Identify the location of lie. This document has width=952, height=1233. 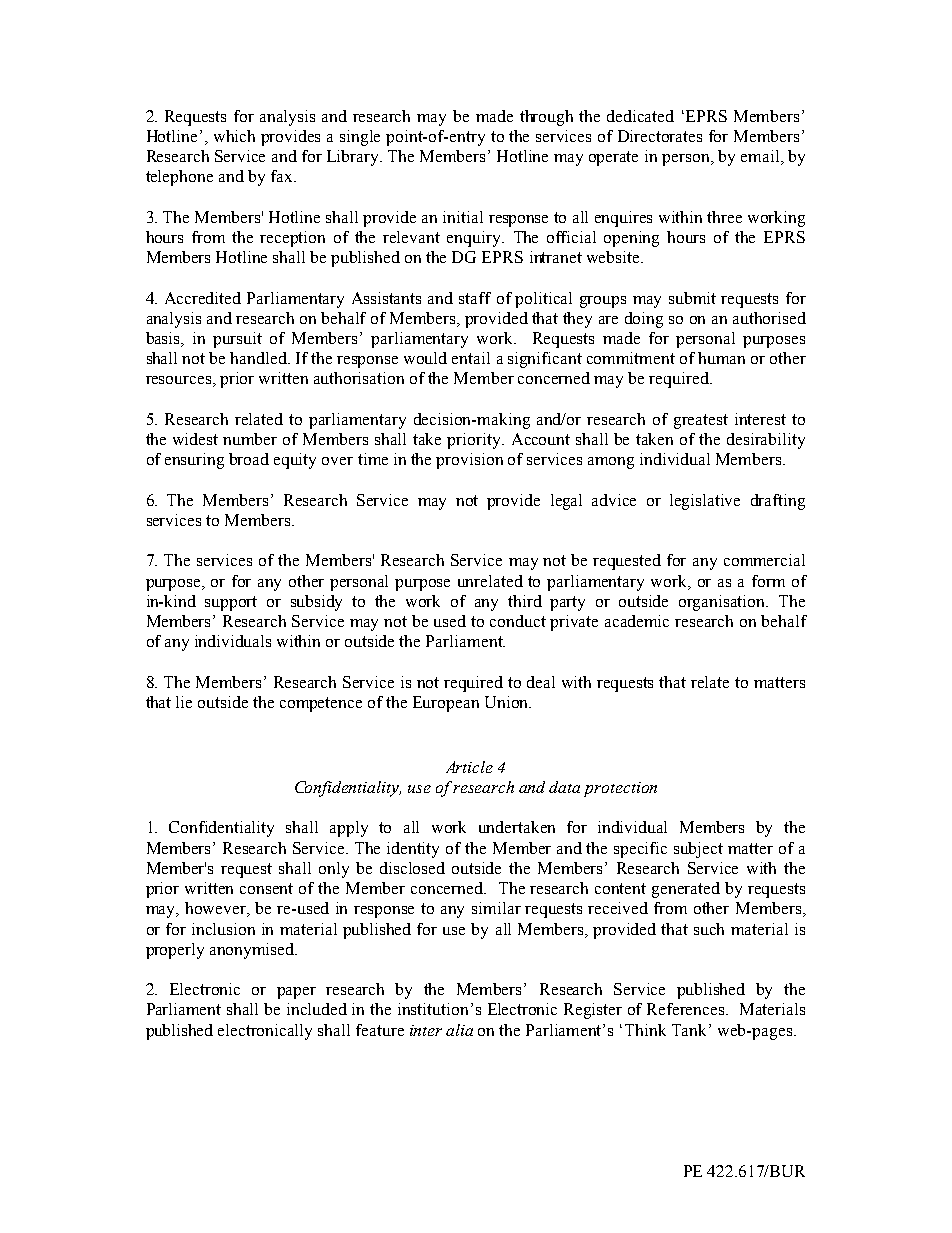
(184, 702).
